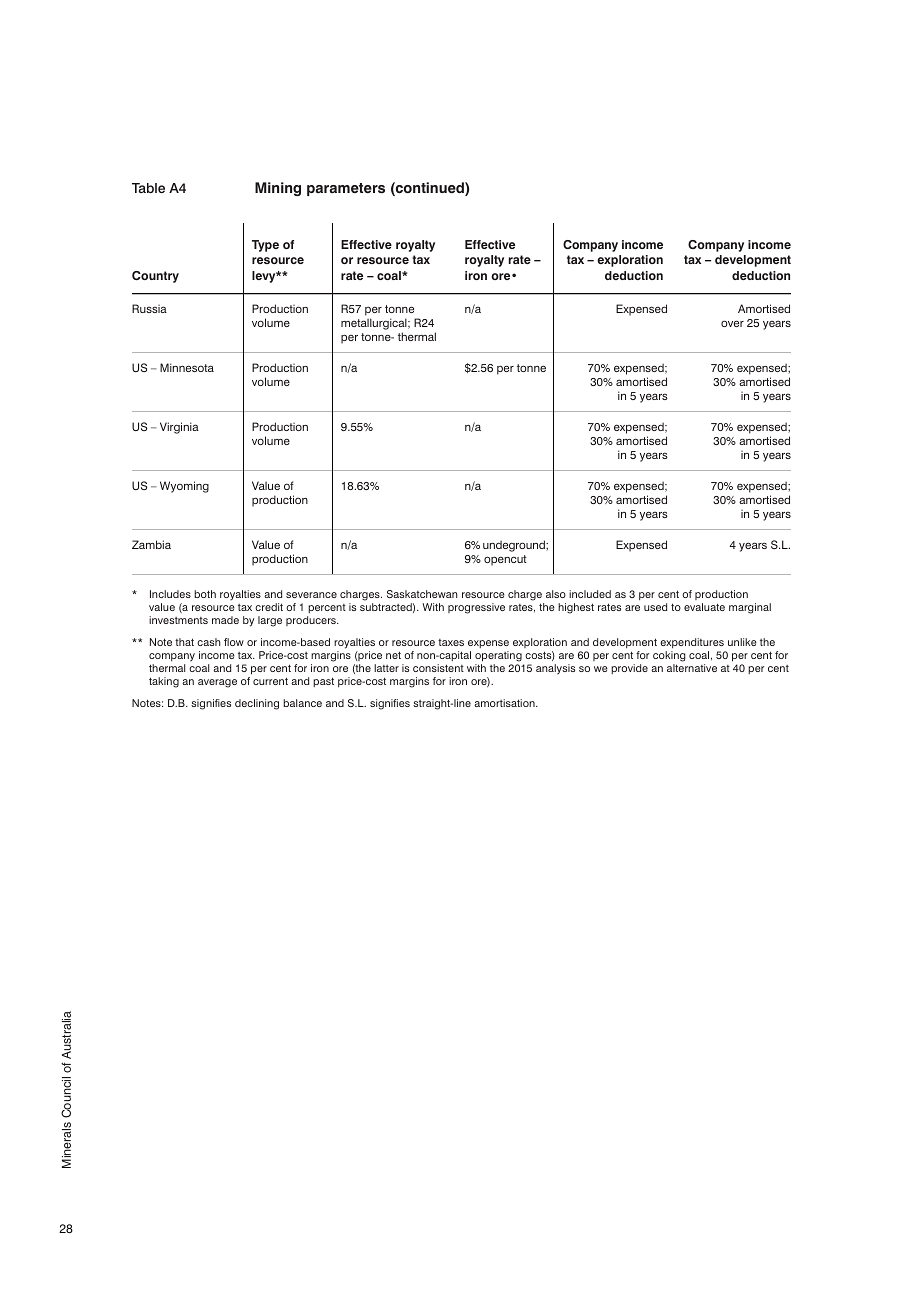 This screenshot has width=924, height=1308. I want to click on Wyoming, so click(184, 487).
